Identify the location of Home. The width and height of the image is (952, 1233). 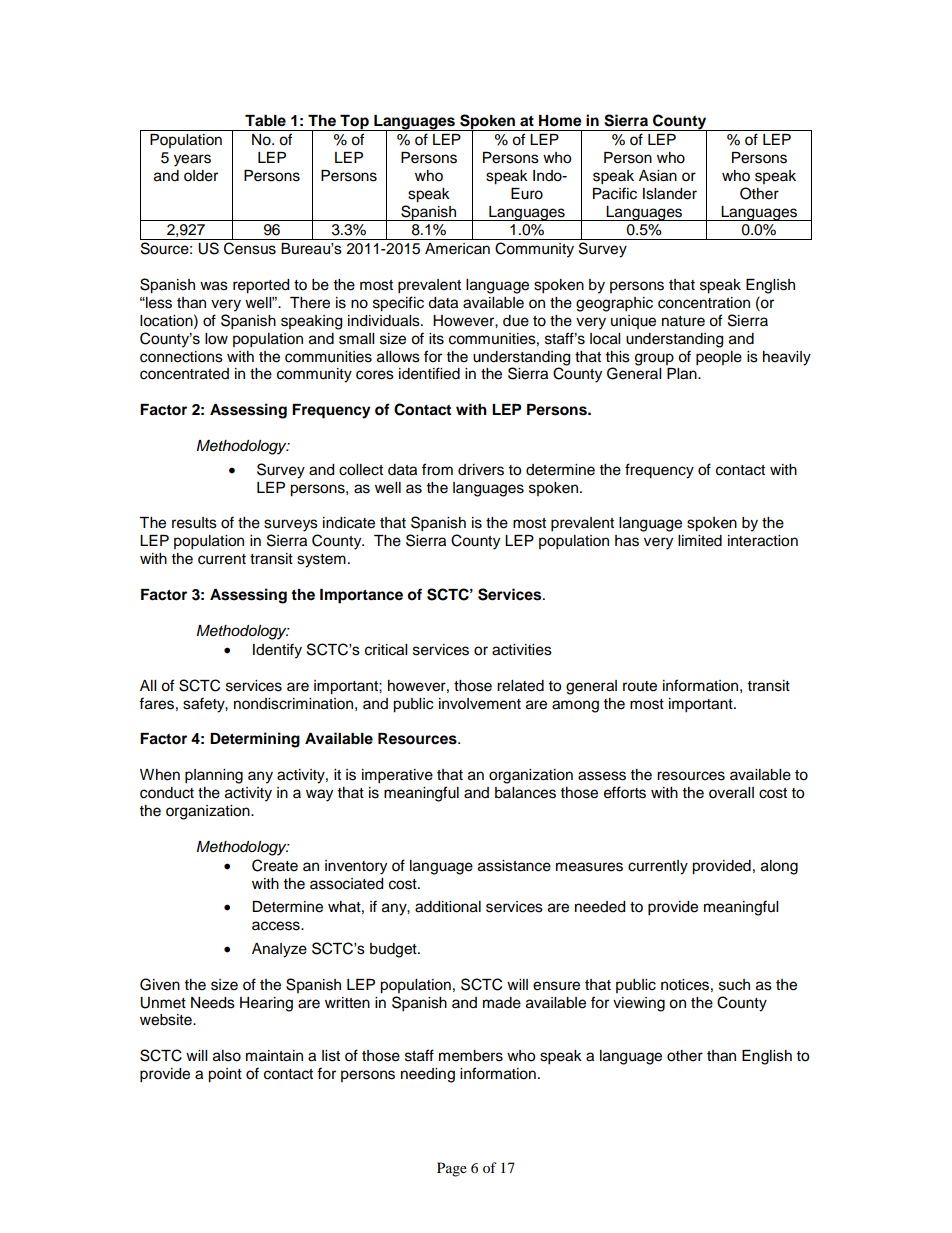
(560, 121).
